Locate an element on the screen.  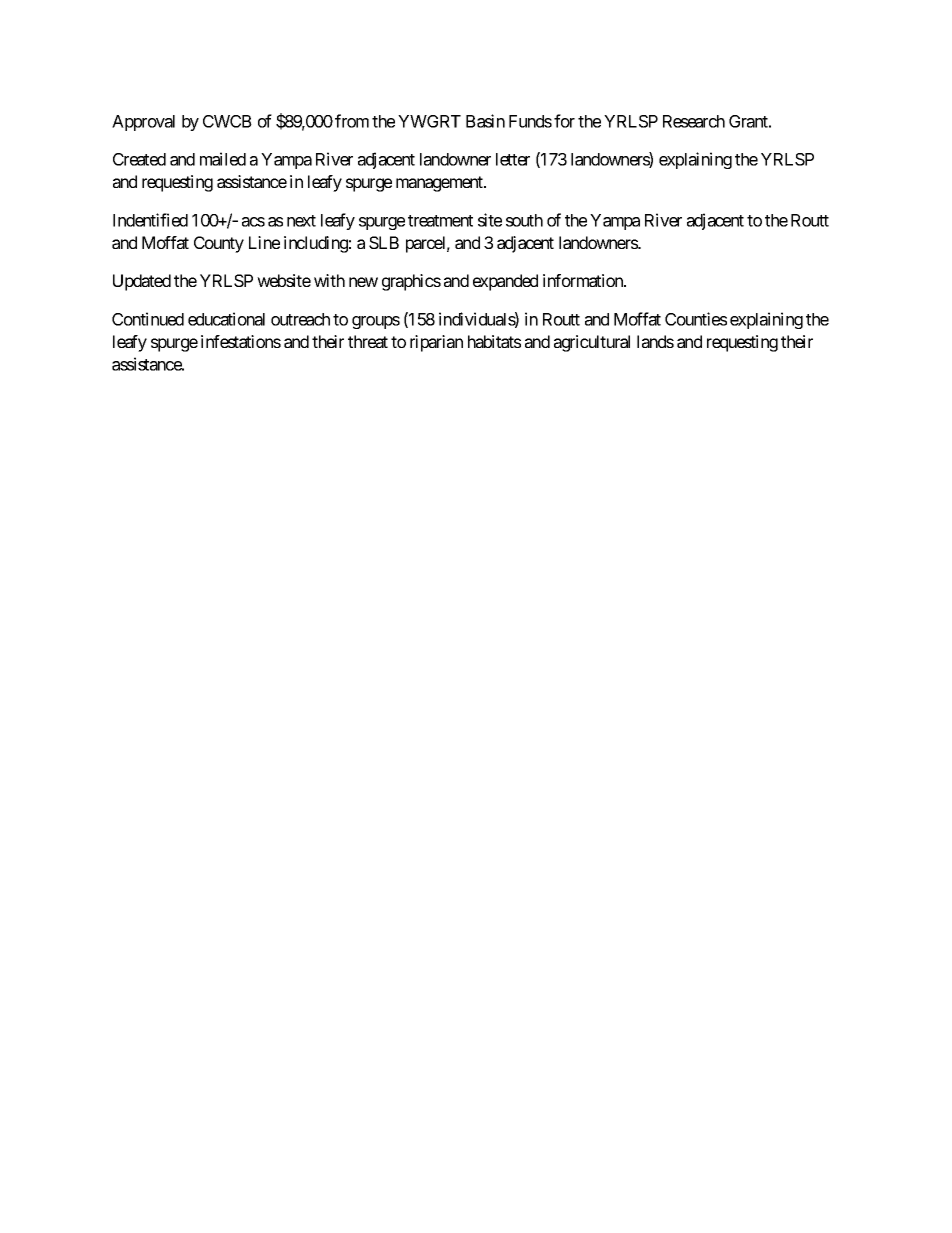
educational is located at coordinates (226, 319).
